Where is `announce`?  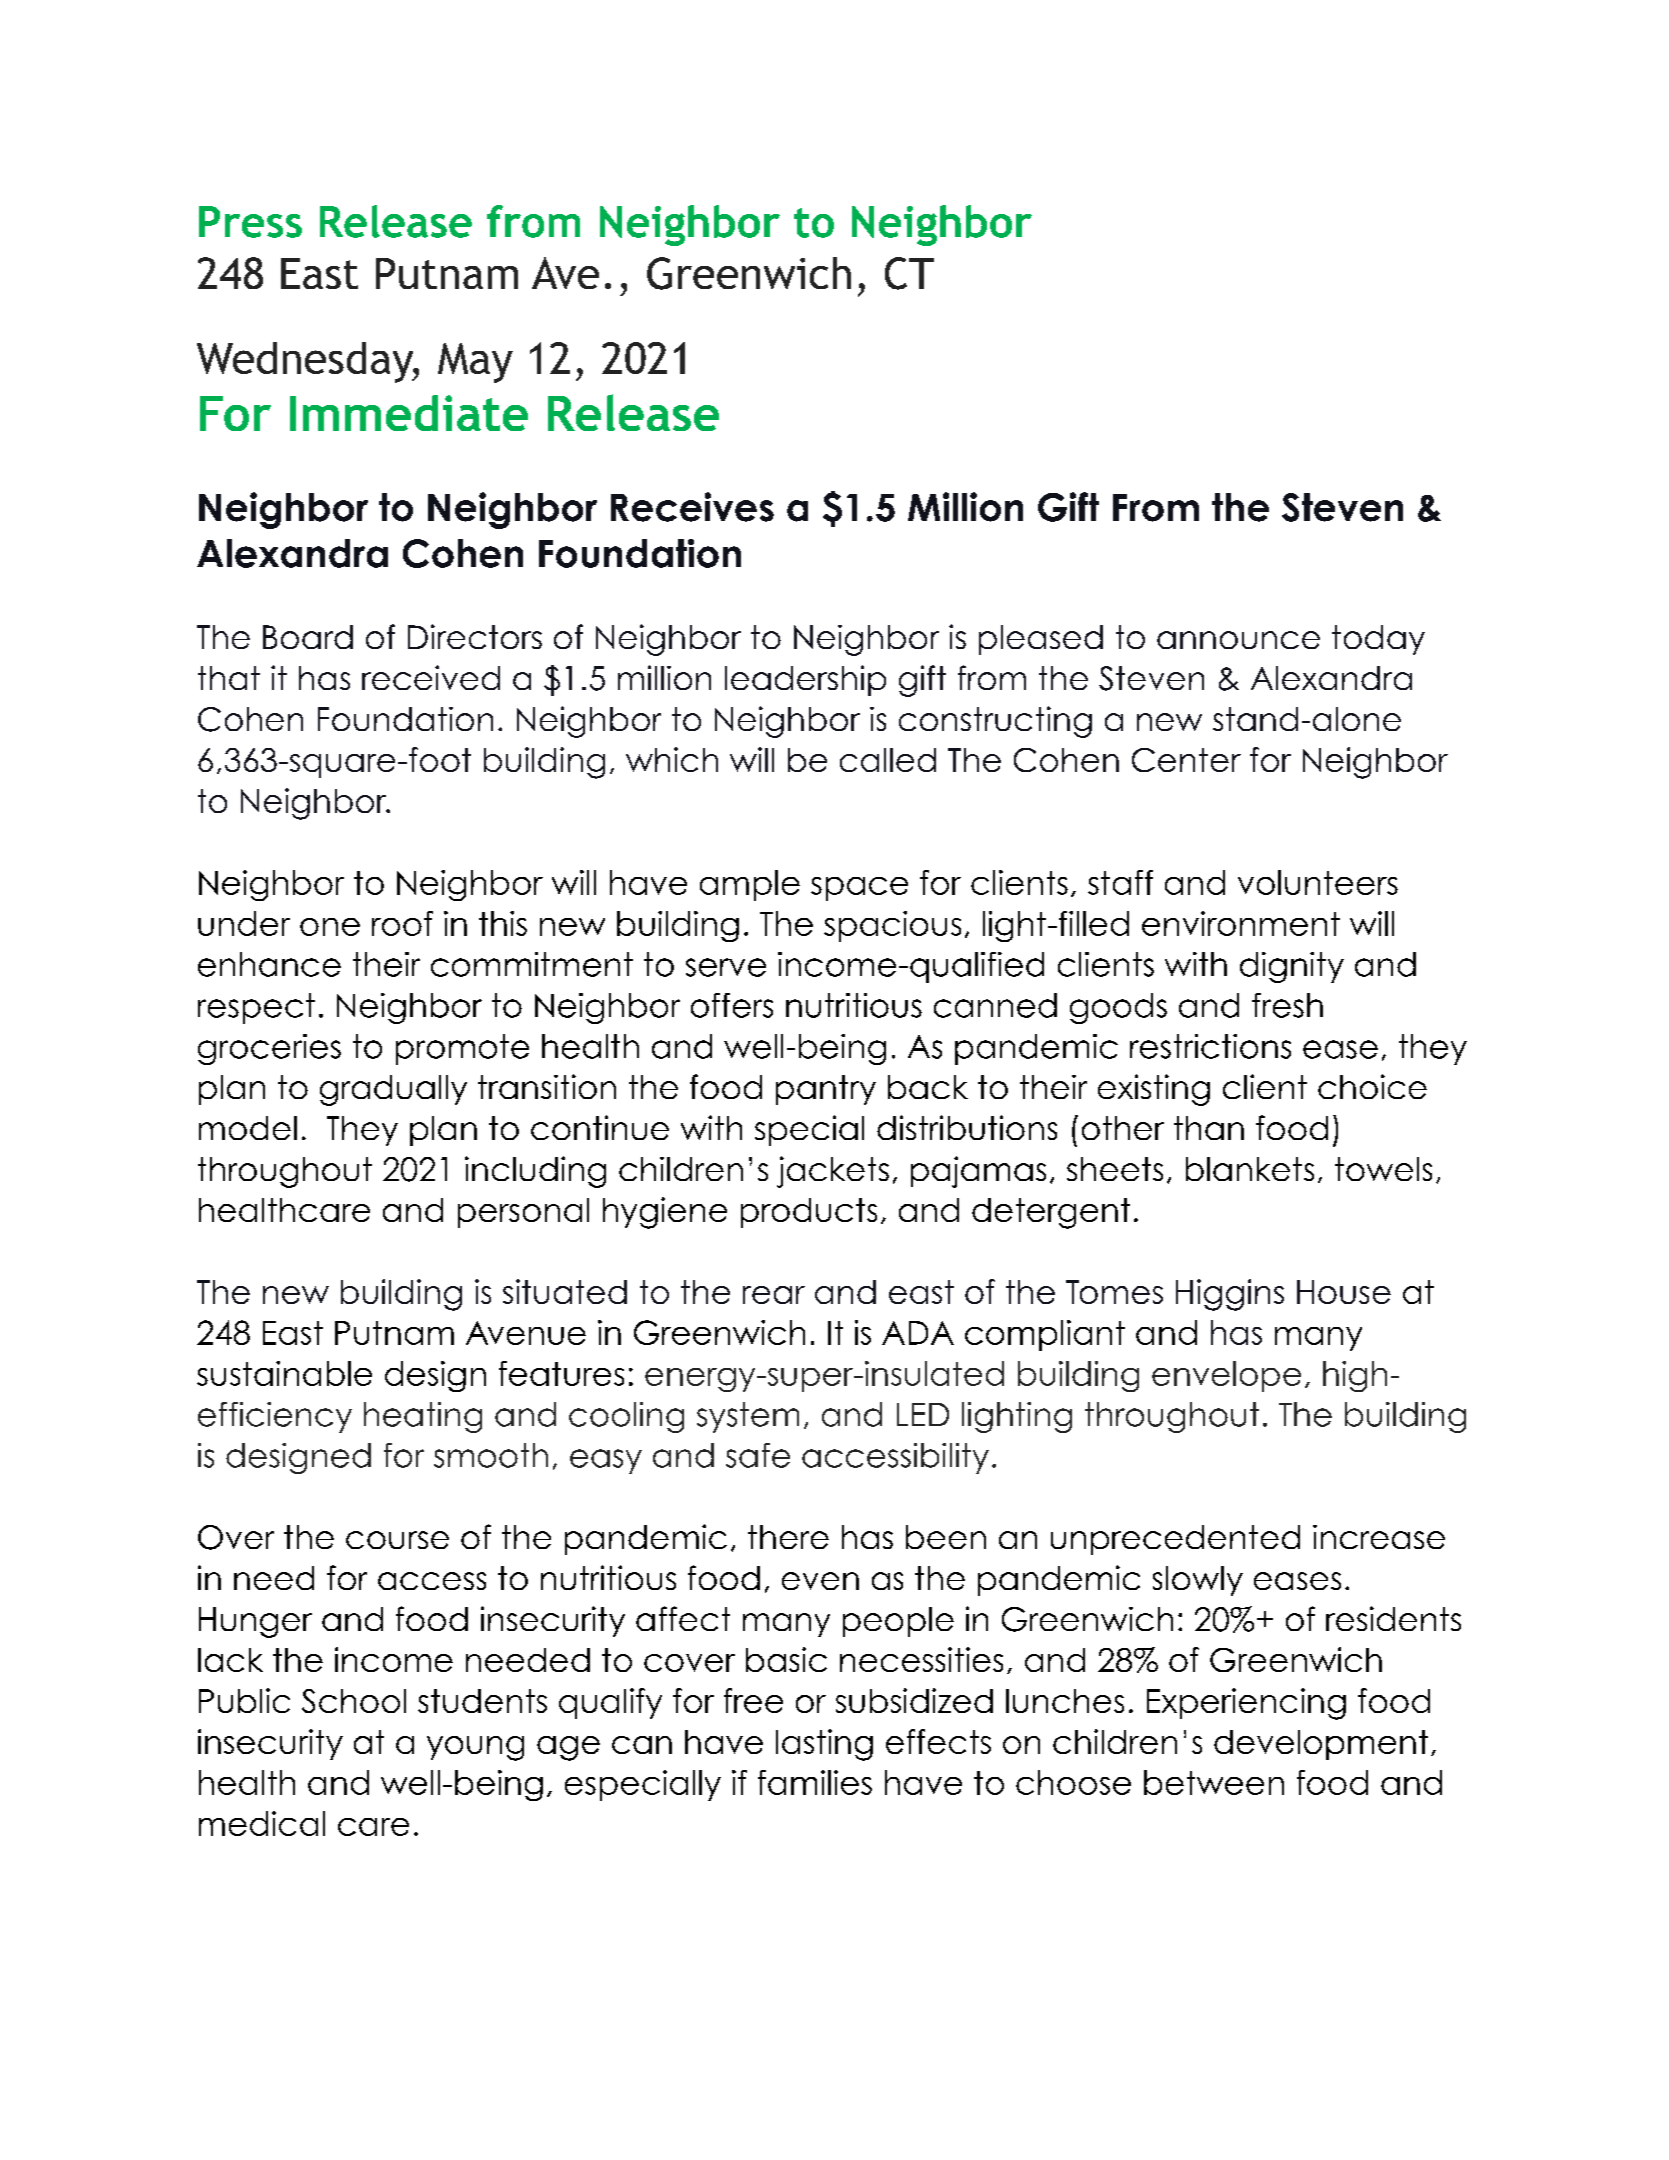 announce is located at coordinates (1238, 640).
